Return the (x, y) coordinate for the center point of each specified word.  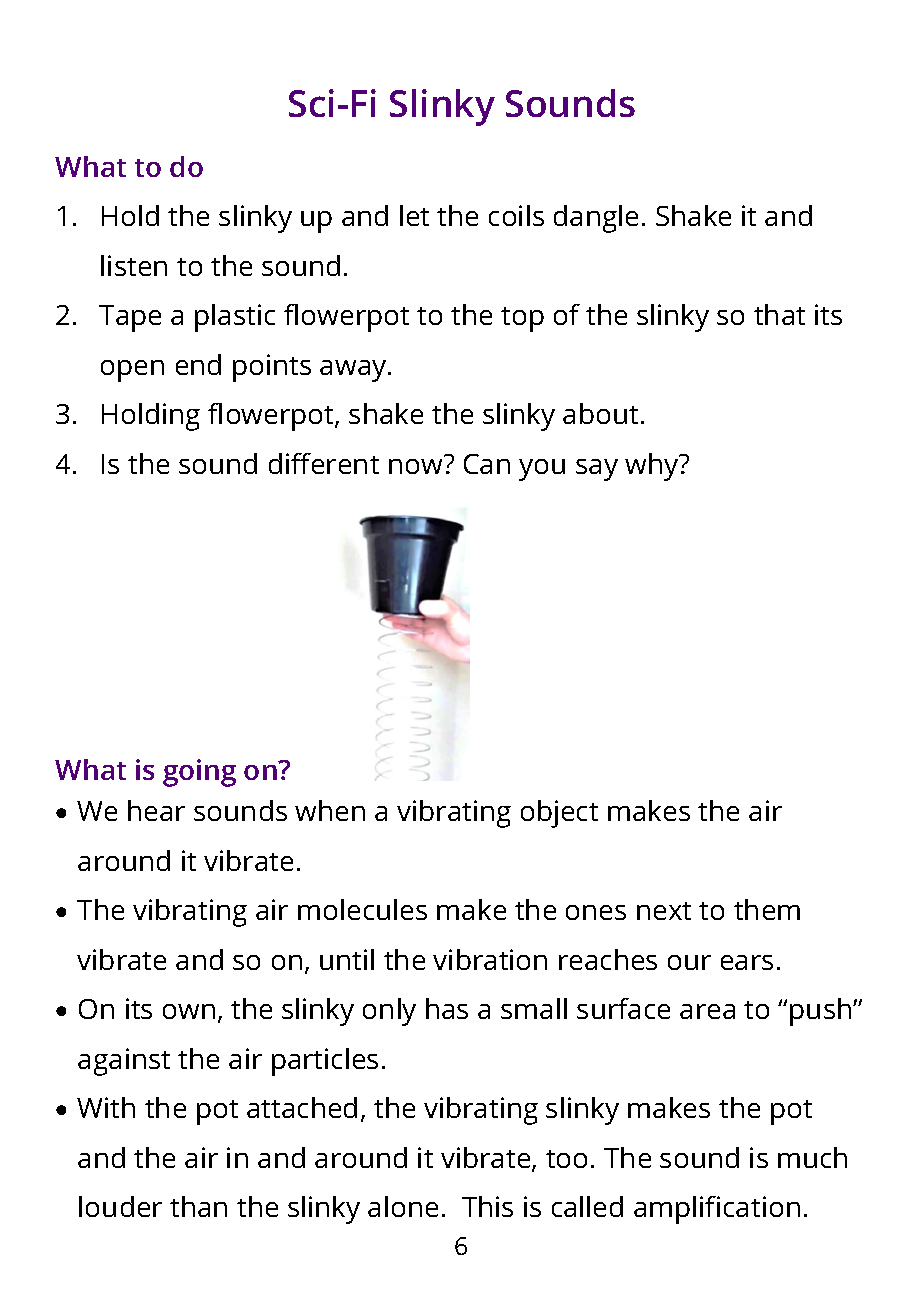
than (198, 1206)
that (779, 314)
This (487, 1206)
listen (134, 265)
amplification (717, 1210)
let (414, 215)
